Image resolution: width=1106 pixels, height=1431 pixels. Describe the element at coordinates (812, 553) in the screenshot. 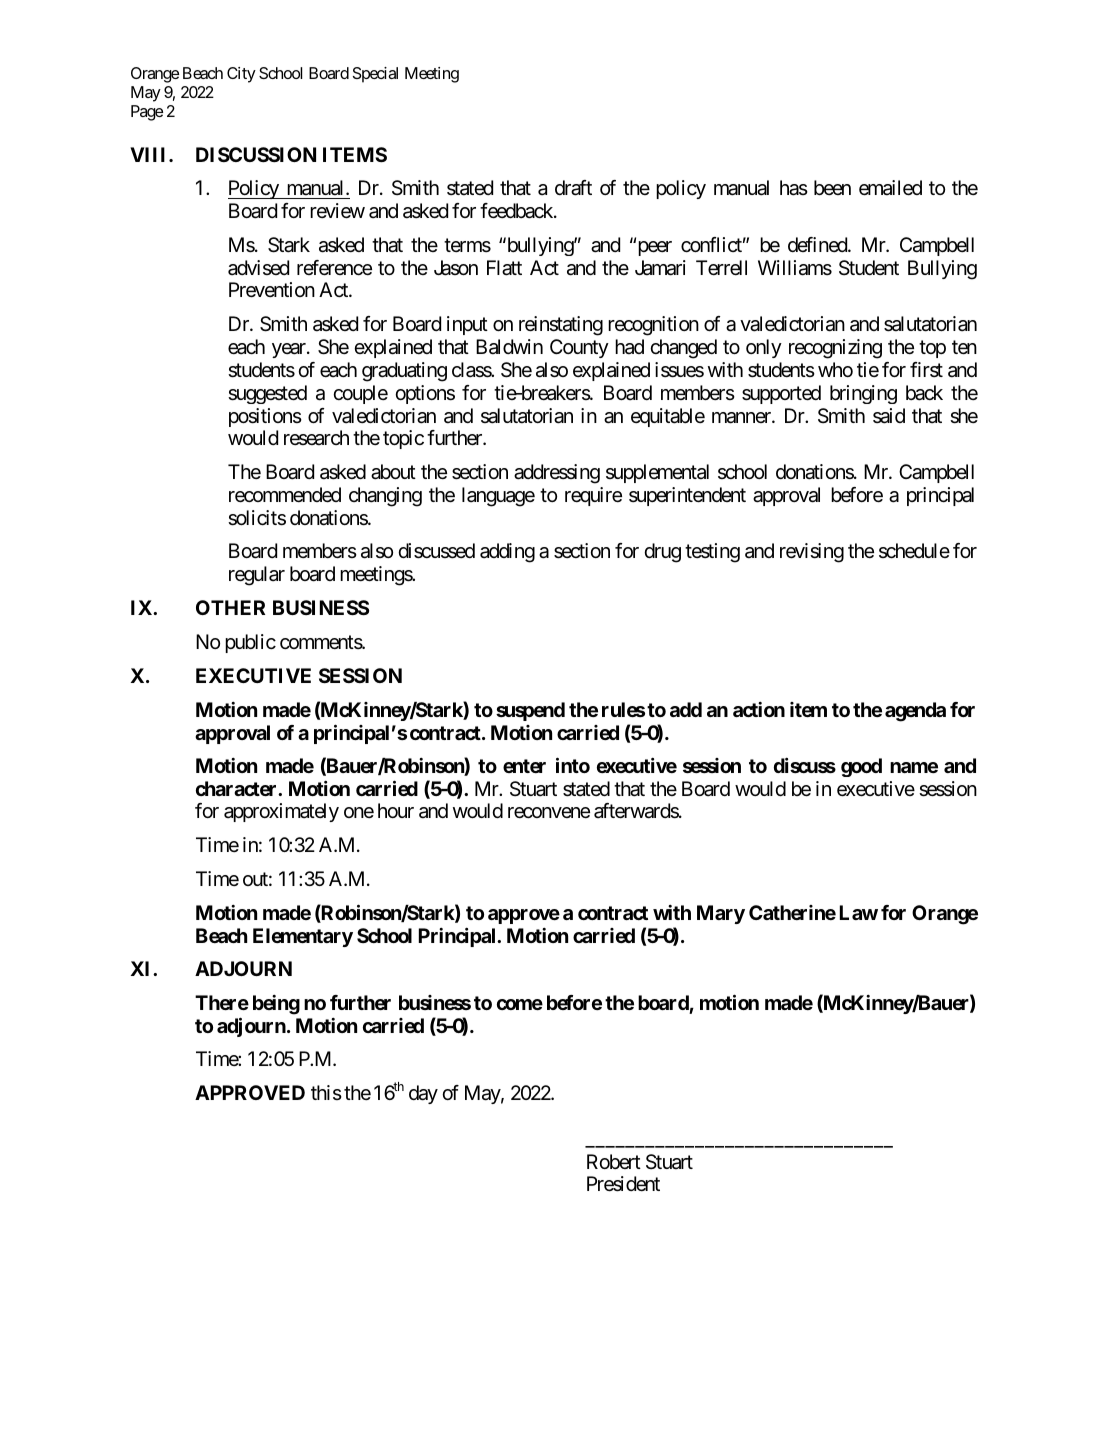

I see `revising` at that location.
